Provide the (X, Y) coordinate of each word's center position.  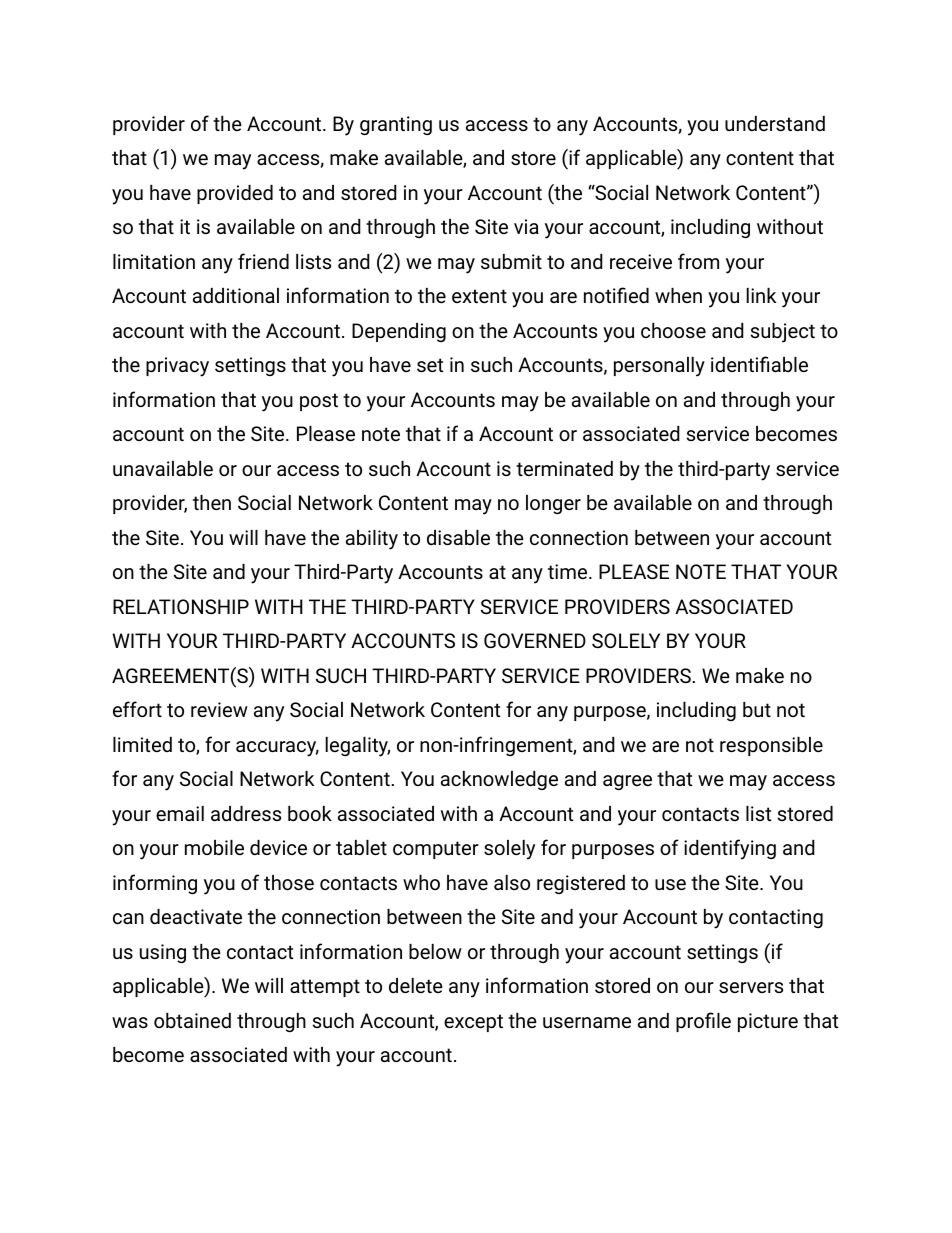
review (219, 709)
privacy (177, 367)
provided (235, 194)
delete (416, 985)
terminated (564, 468)
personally (659, 367)
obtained (192, 1020)
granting (396, 125)
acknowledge (499, 780)
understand (775, 123)
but (757, 709)
